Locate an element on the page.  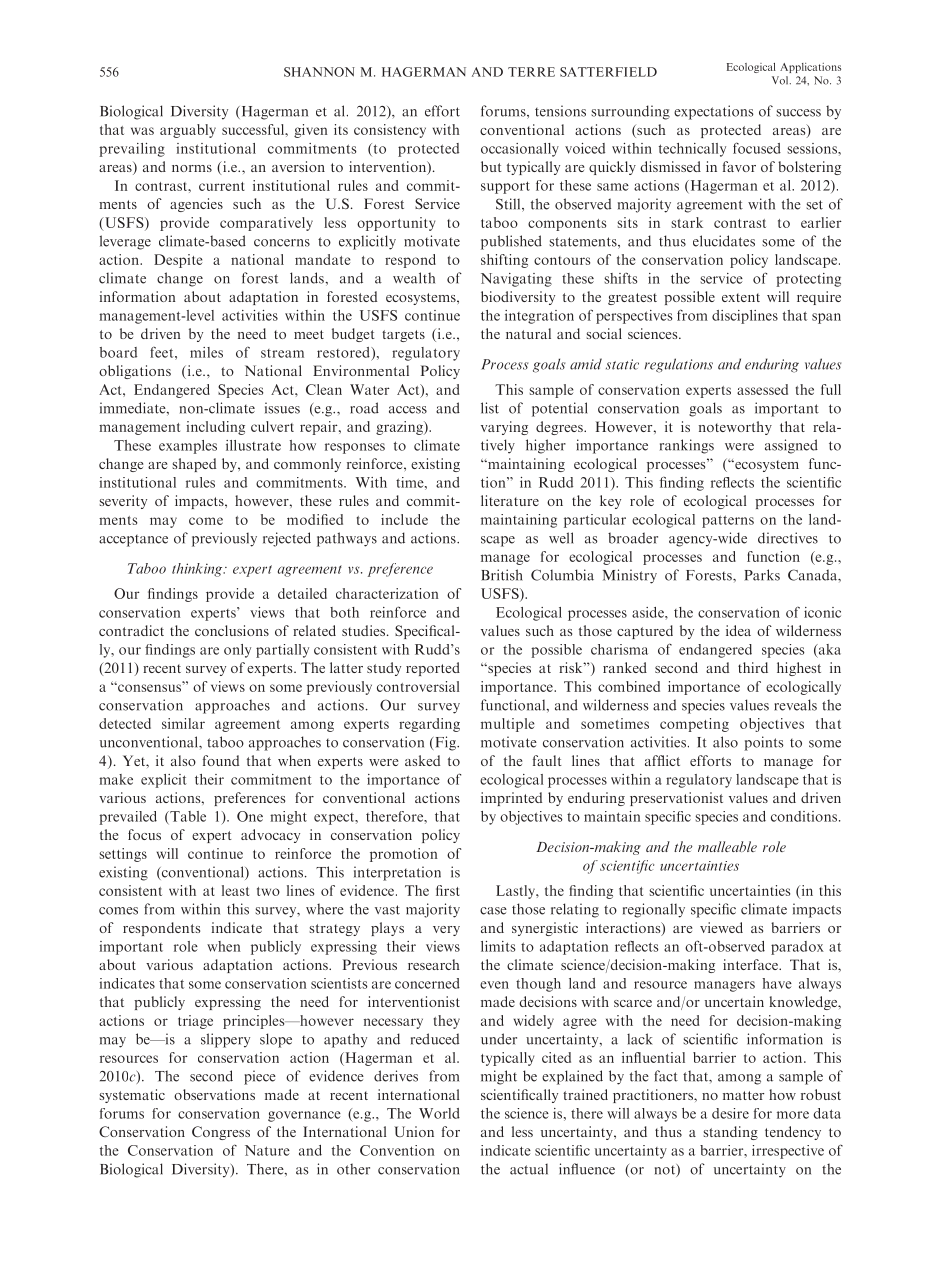
Congress is located at coordinates (221, 1133).
